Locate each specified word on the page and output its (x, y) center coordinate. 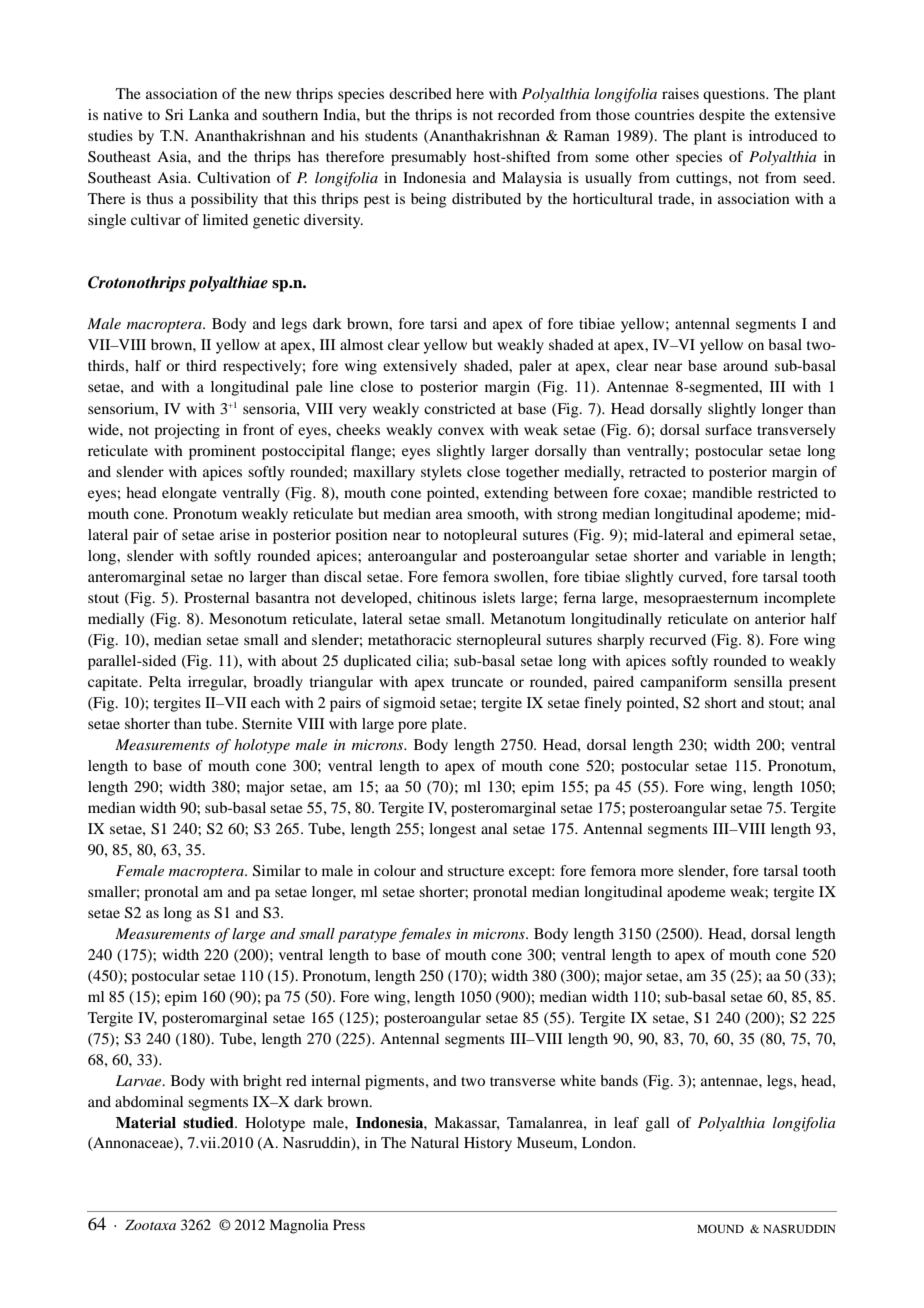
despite (722, 116)
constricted (460, 408)
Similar (277, 871)
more (657, 872)
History (488, 1144)
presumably (428, 158)
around (745, 365)
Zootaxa (150, 1225)
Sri (174, 115)
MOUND (720, 1228)
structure (476, 871)
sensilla (758, 681)
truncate (477, 682)
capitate (114, 683)
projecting (187, 431)
